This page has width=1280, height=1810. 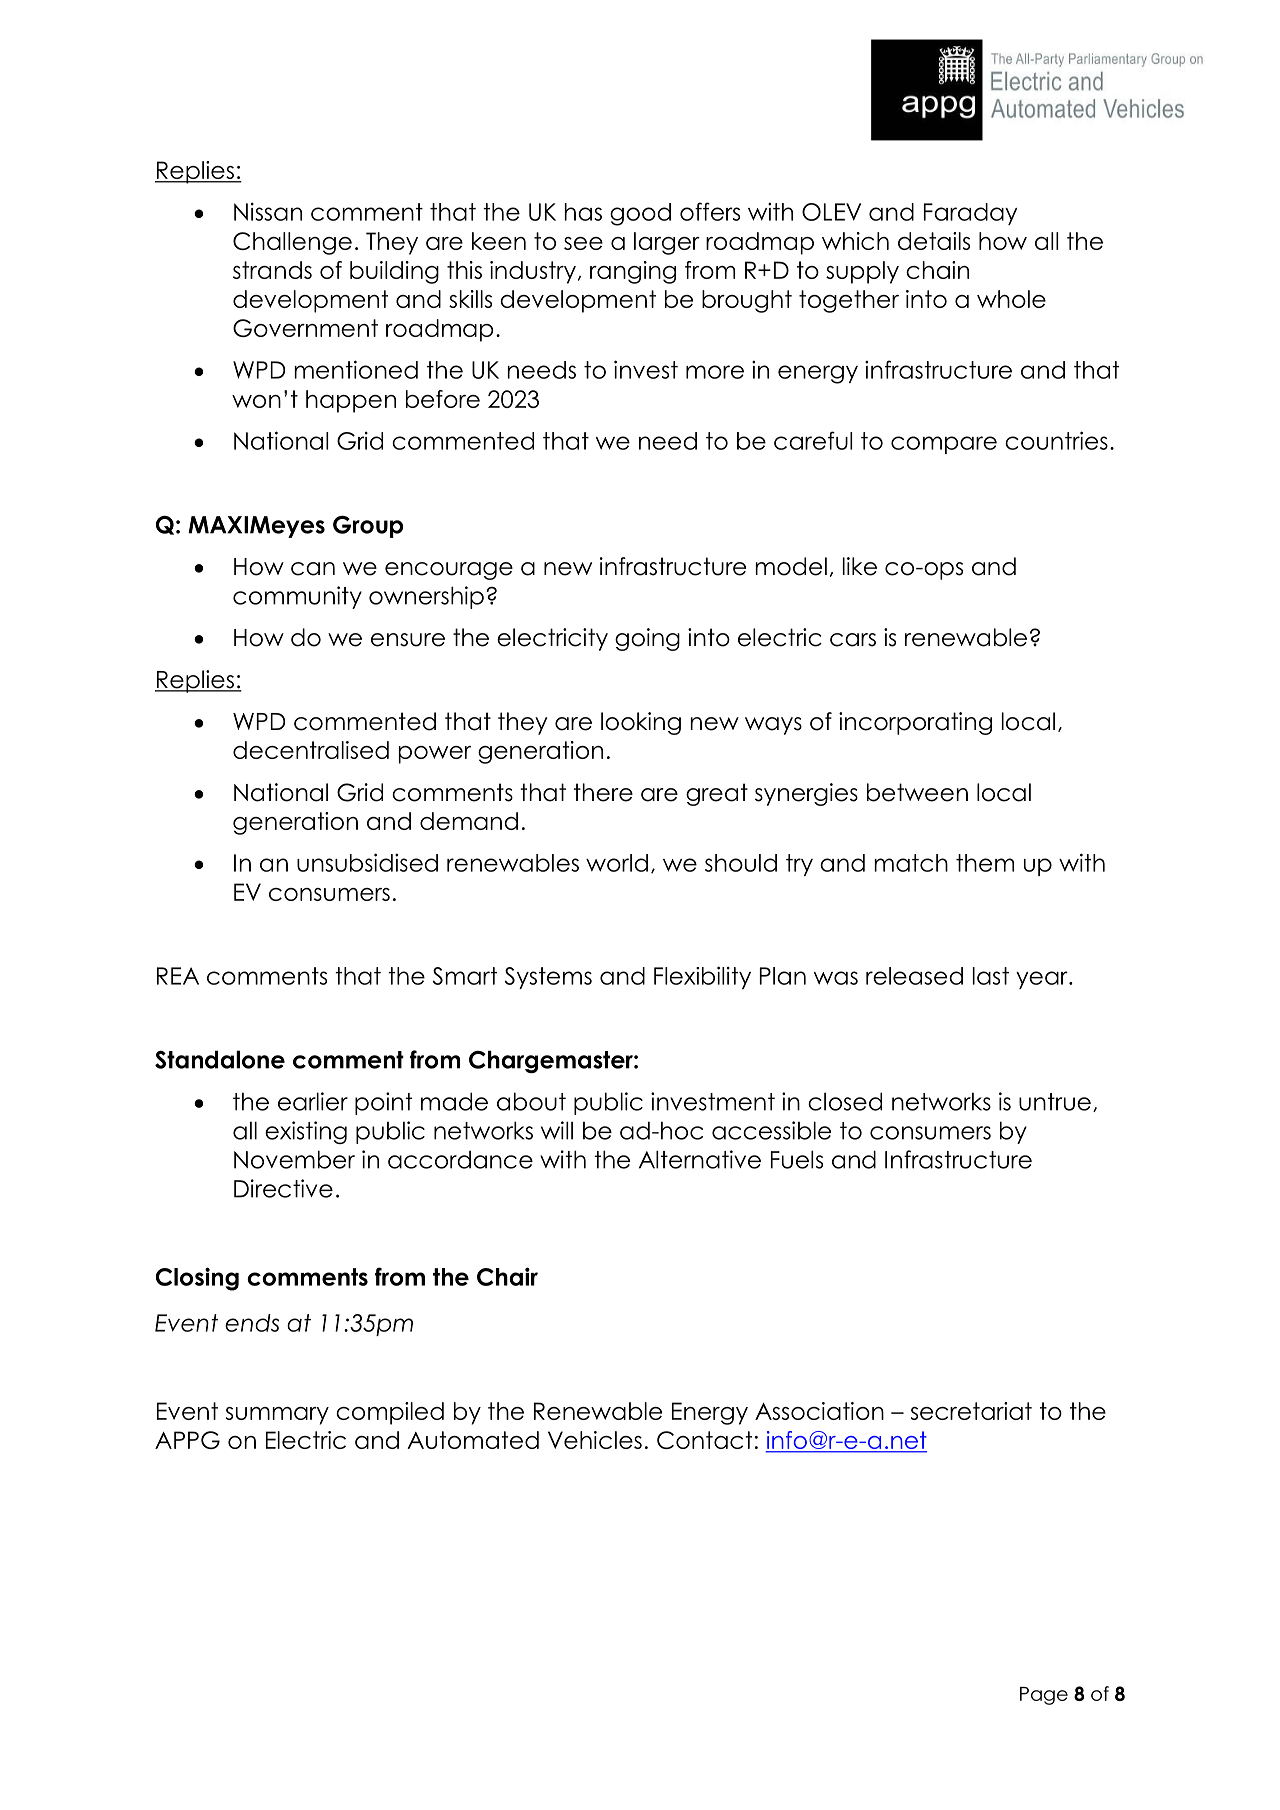 I want to click on Standalone, so click(x=220, y=1059).
